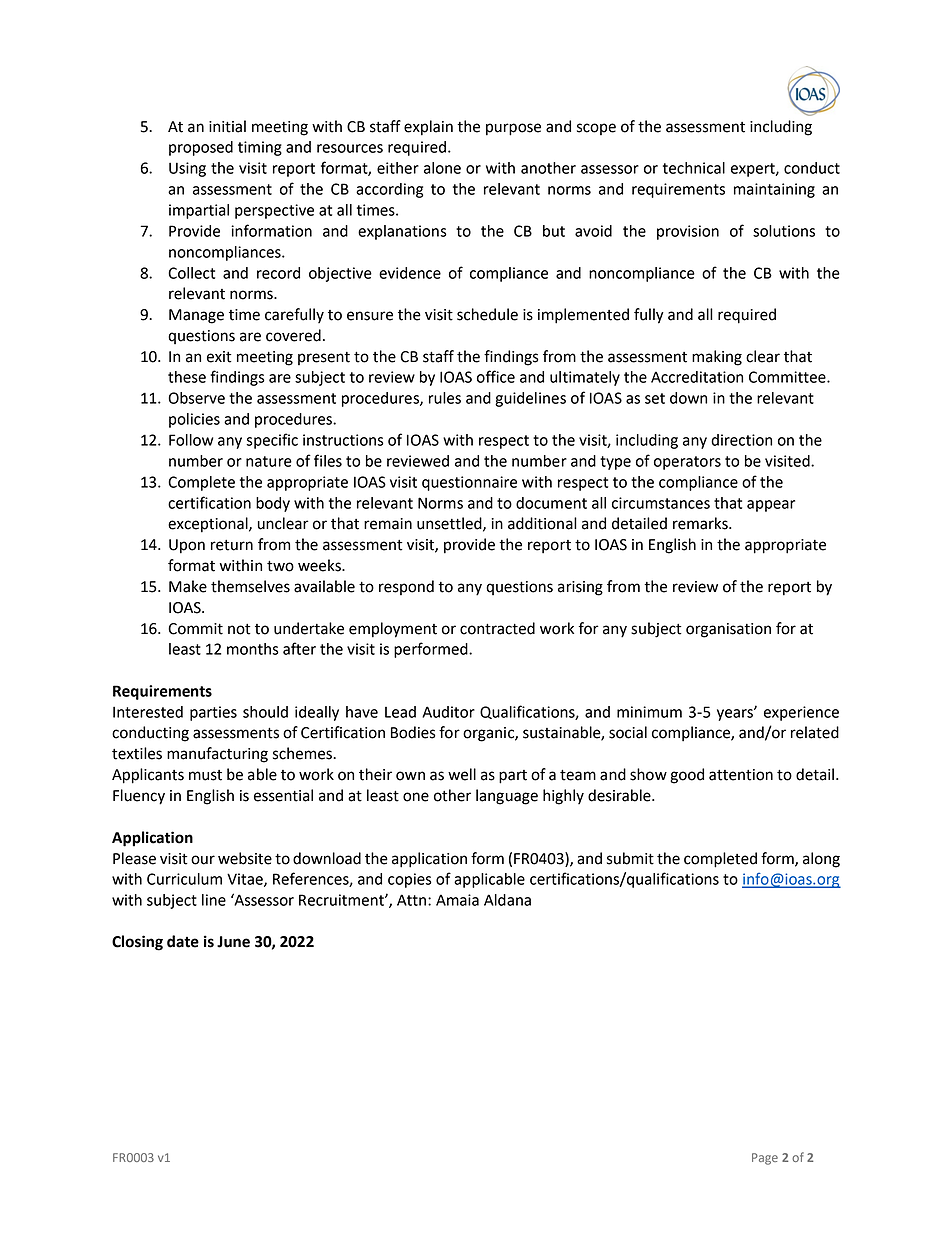 This screenshot has width=952, height=1233. I want to click on along, so click(821, 860).
